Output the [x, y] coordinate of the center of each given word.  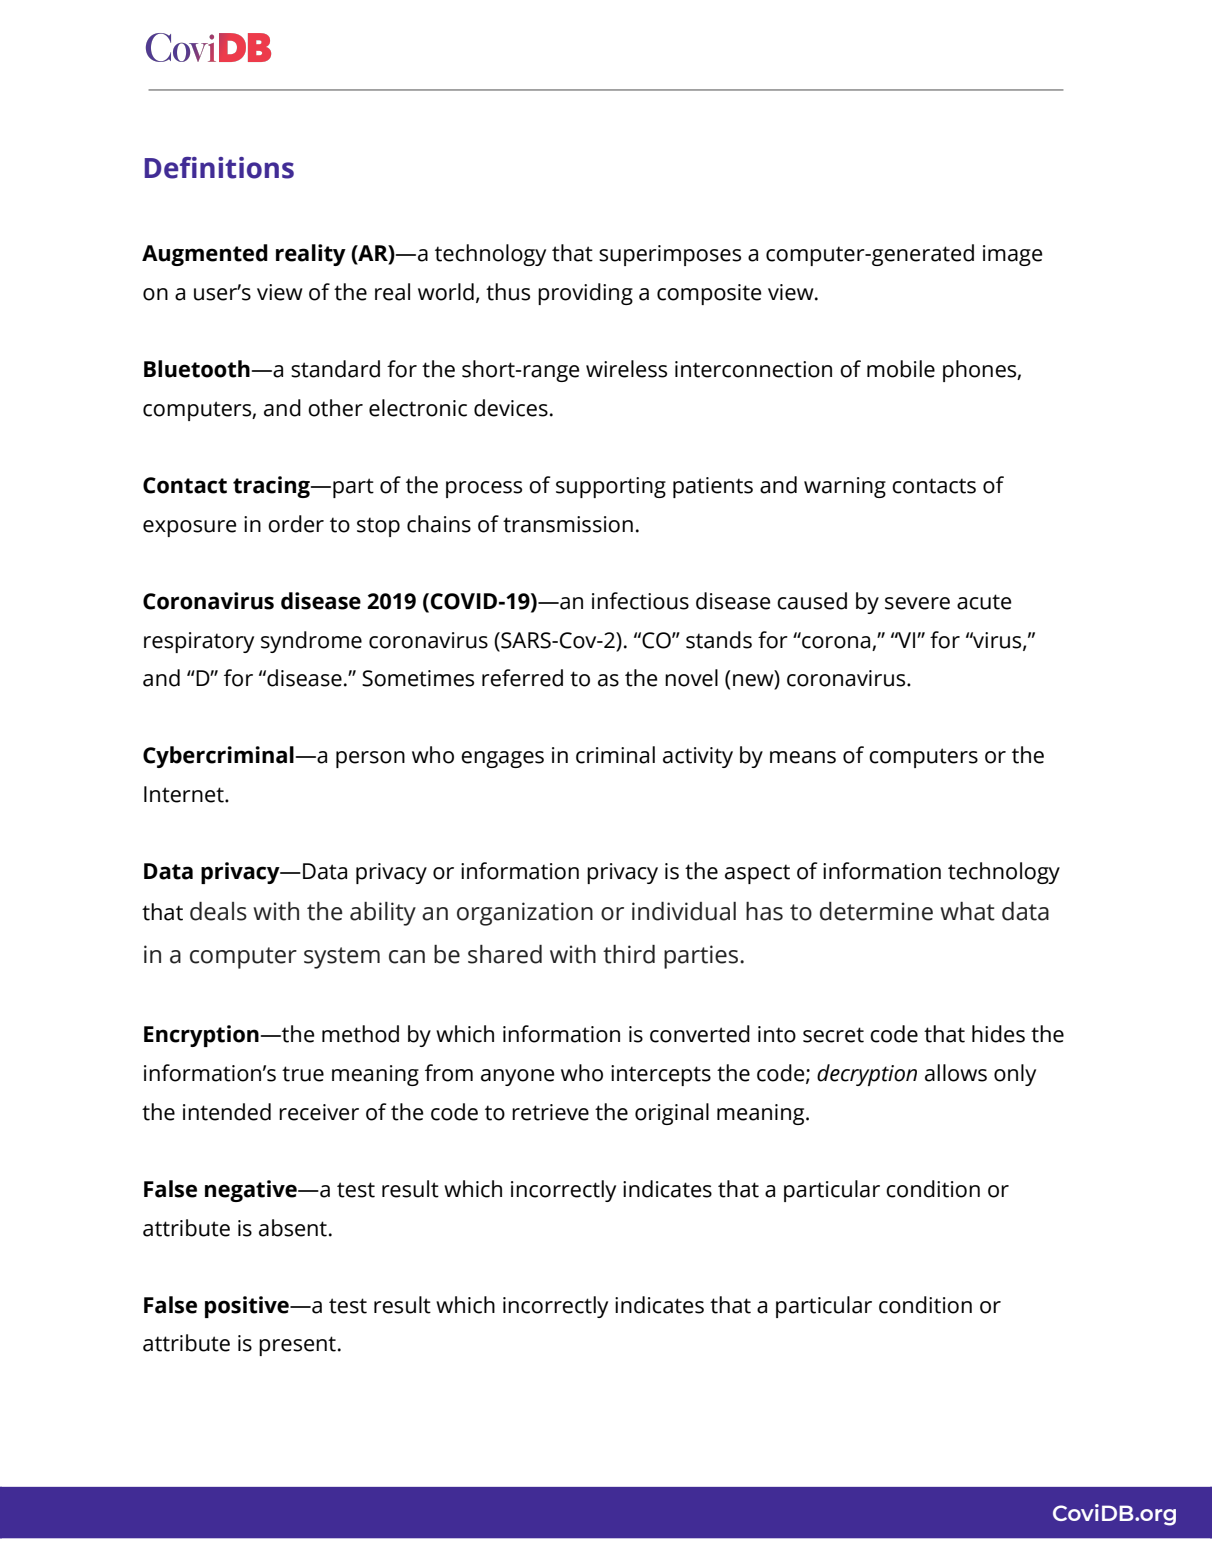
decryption [867, 1075]
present [297, 1346]
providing [585, 294]
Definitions [219, 168]
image [1013, 255]
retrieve [550, 1112]
